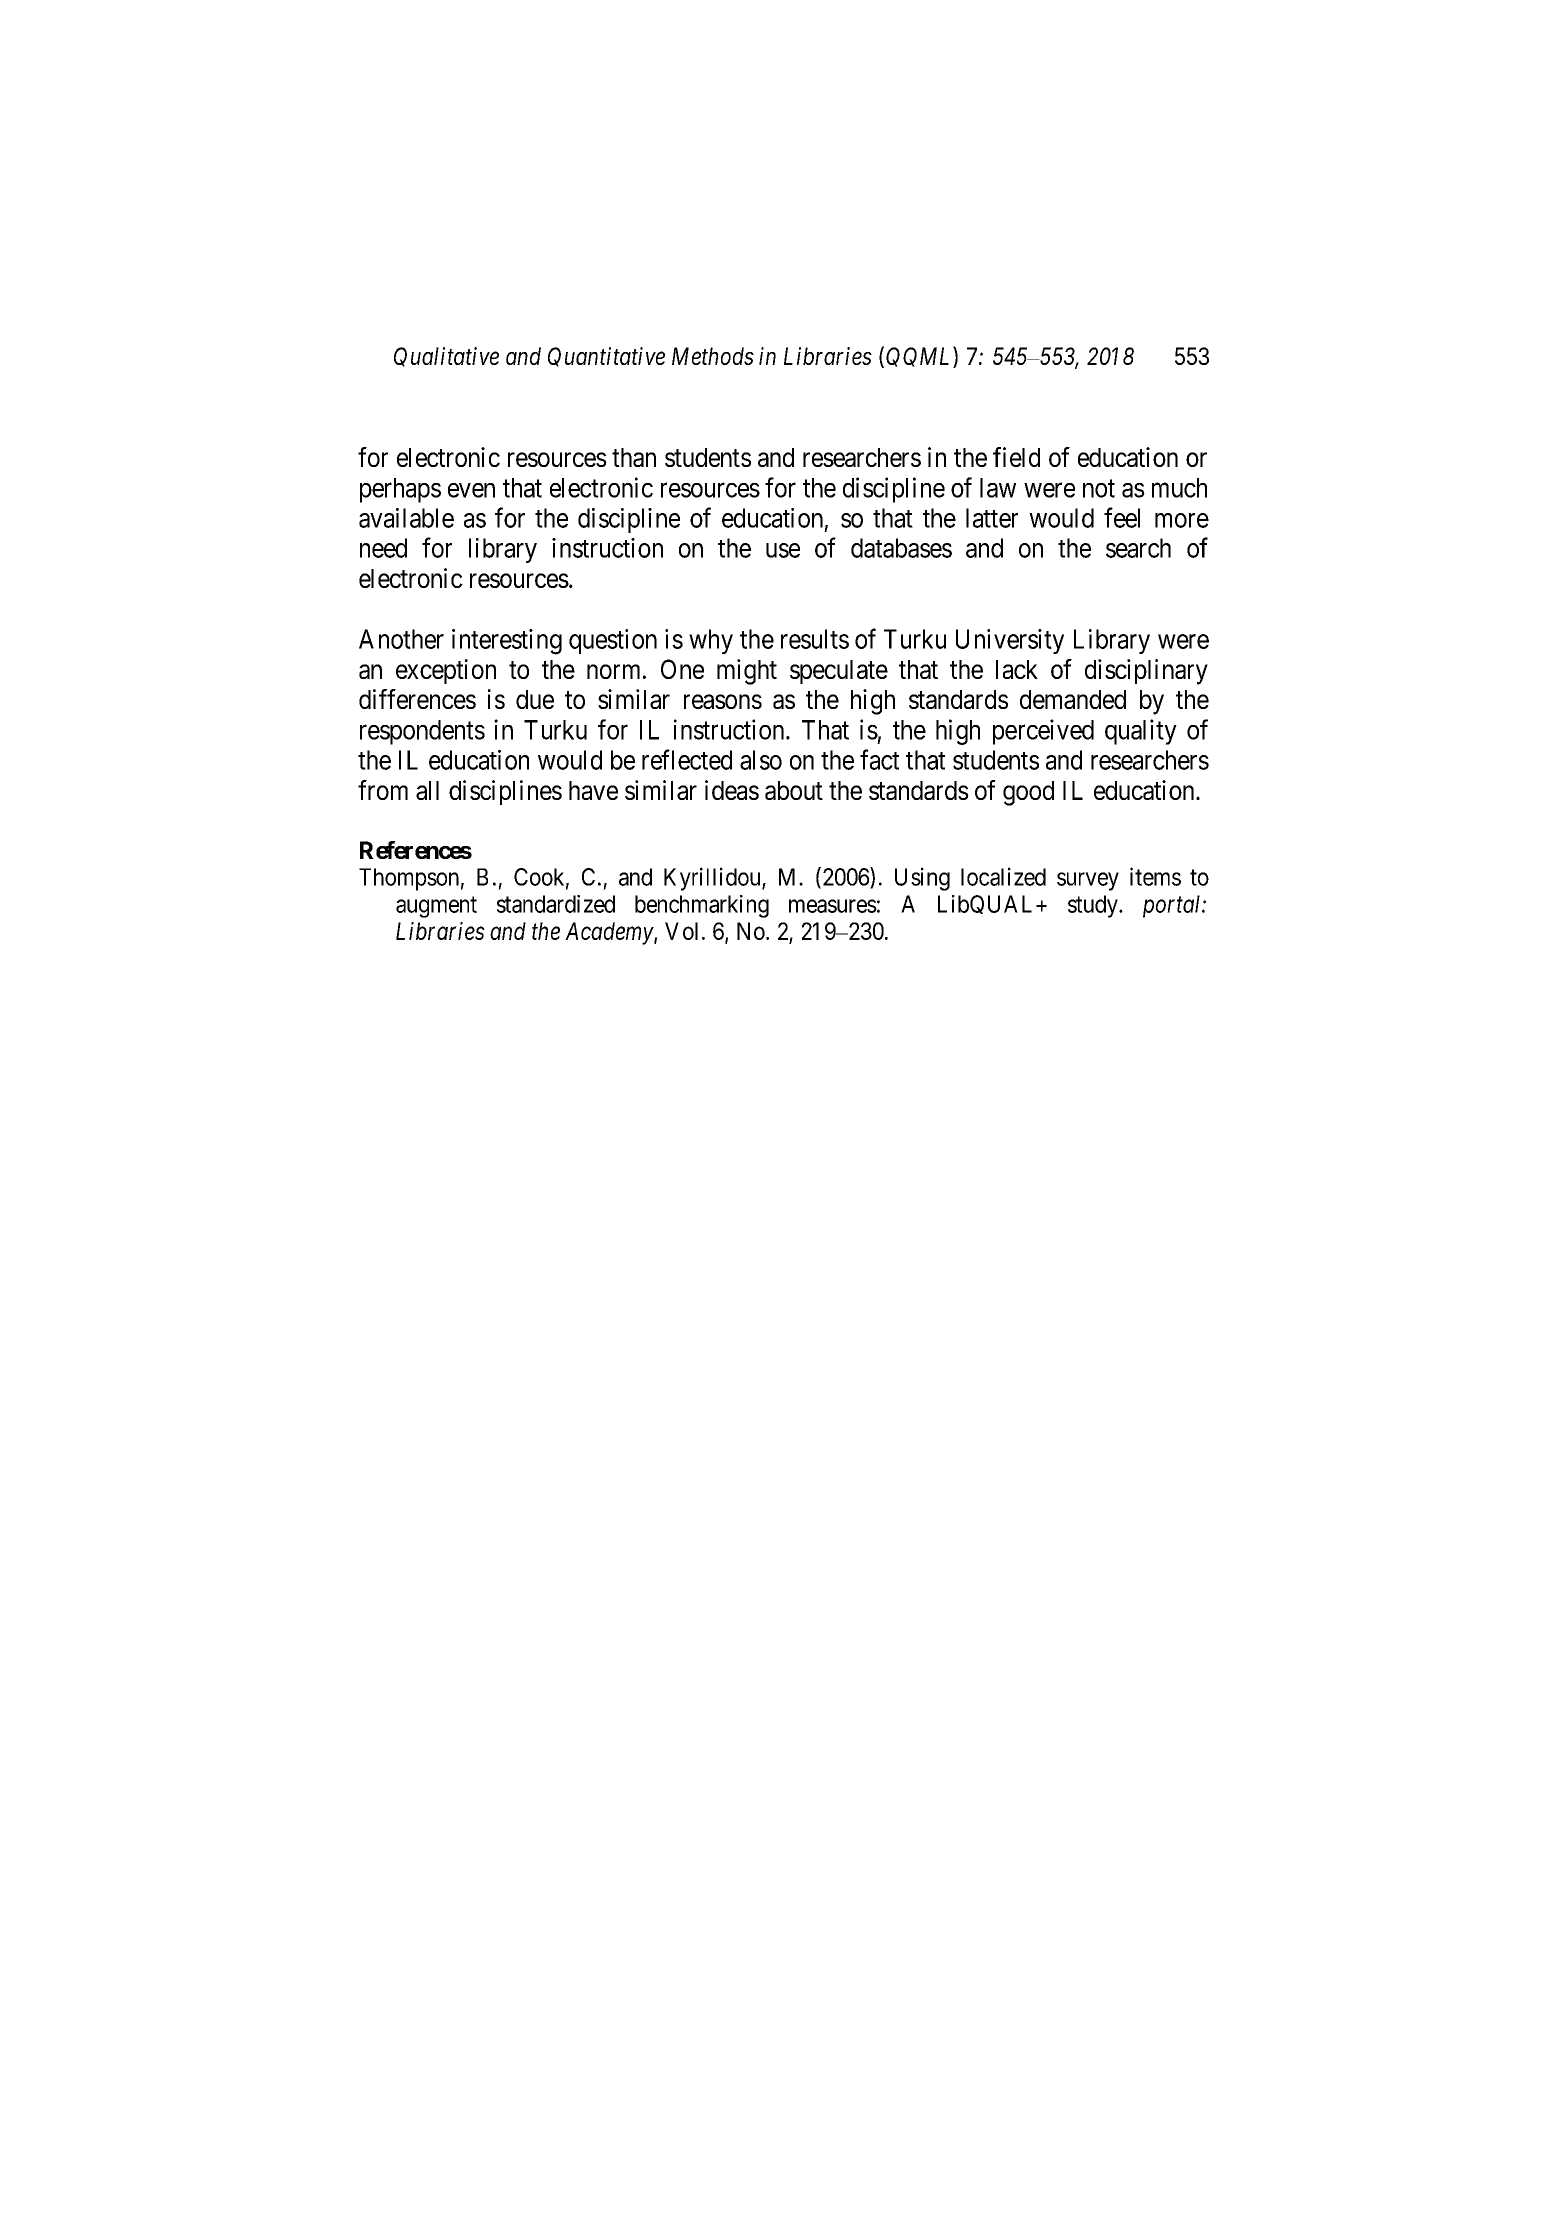  I want to click on Methods, so click(713, 356).
